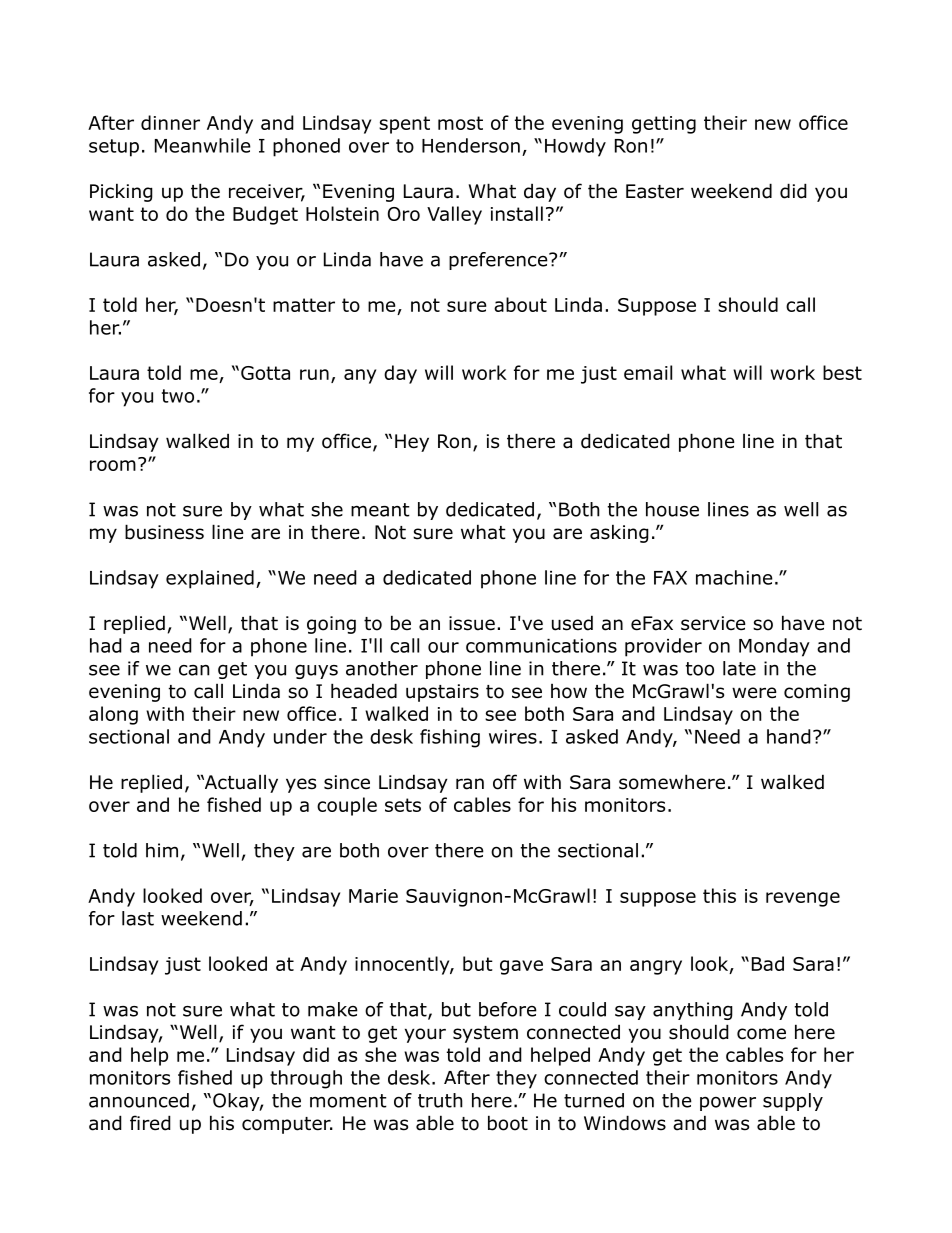 The width and height of the screenshot is (952, 1233). What do you see at coordinates (301, 785) in the screenshot?
I see `yes` at bounding box center [301, 785].
